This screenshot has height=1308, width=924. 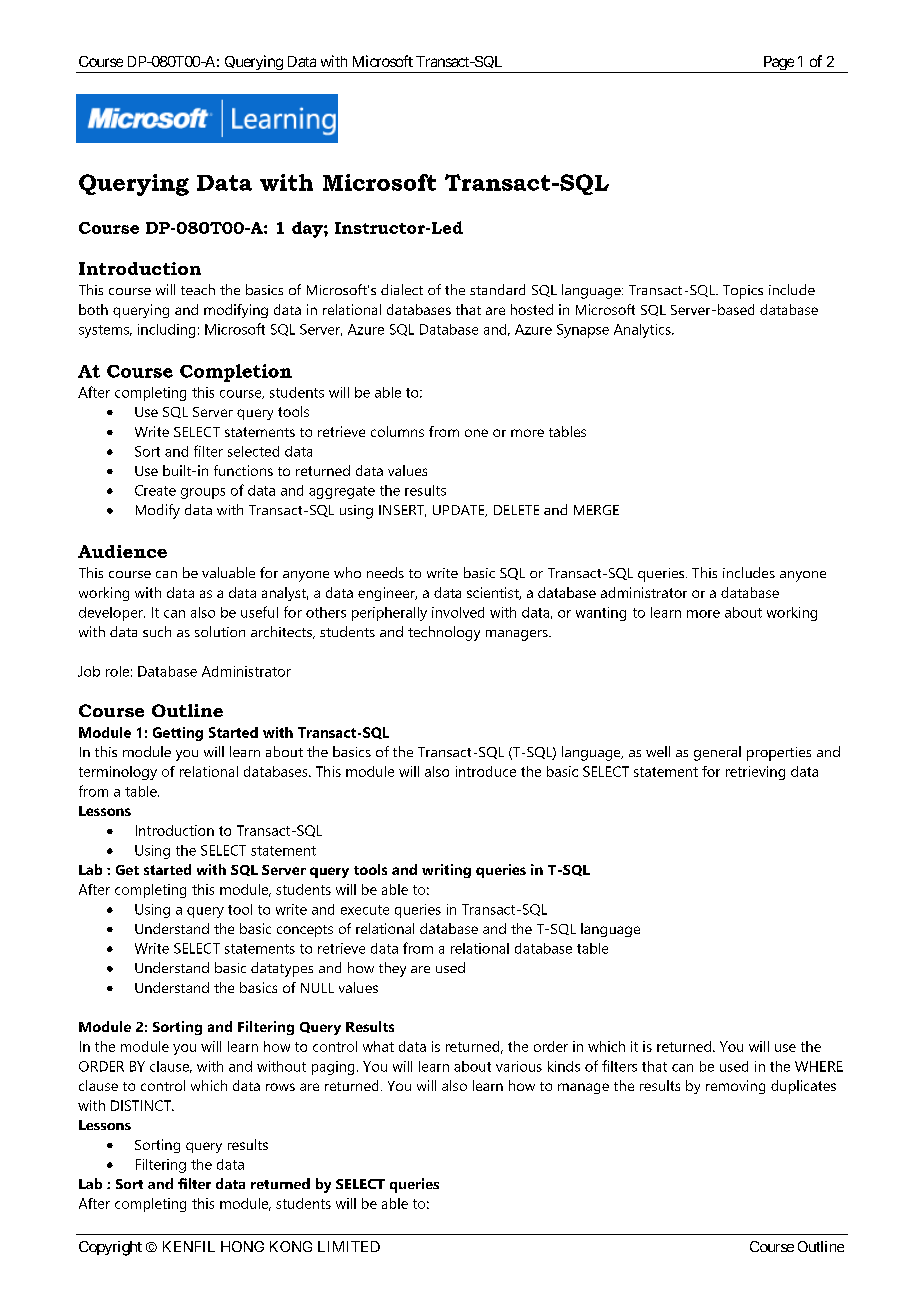 What do you see at coordinates (446, 871) in the screenshot?
I see `writing` at bounding box center [446, 871].
